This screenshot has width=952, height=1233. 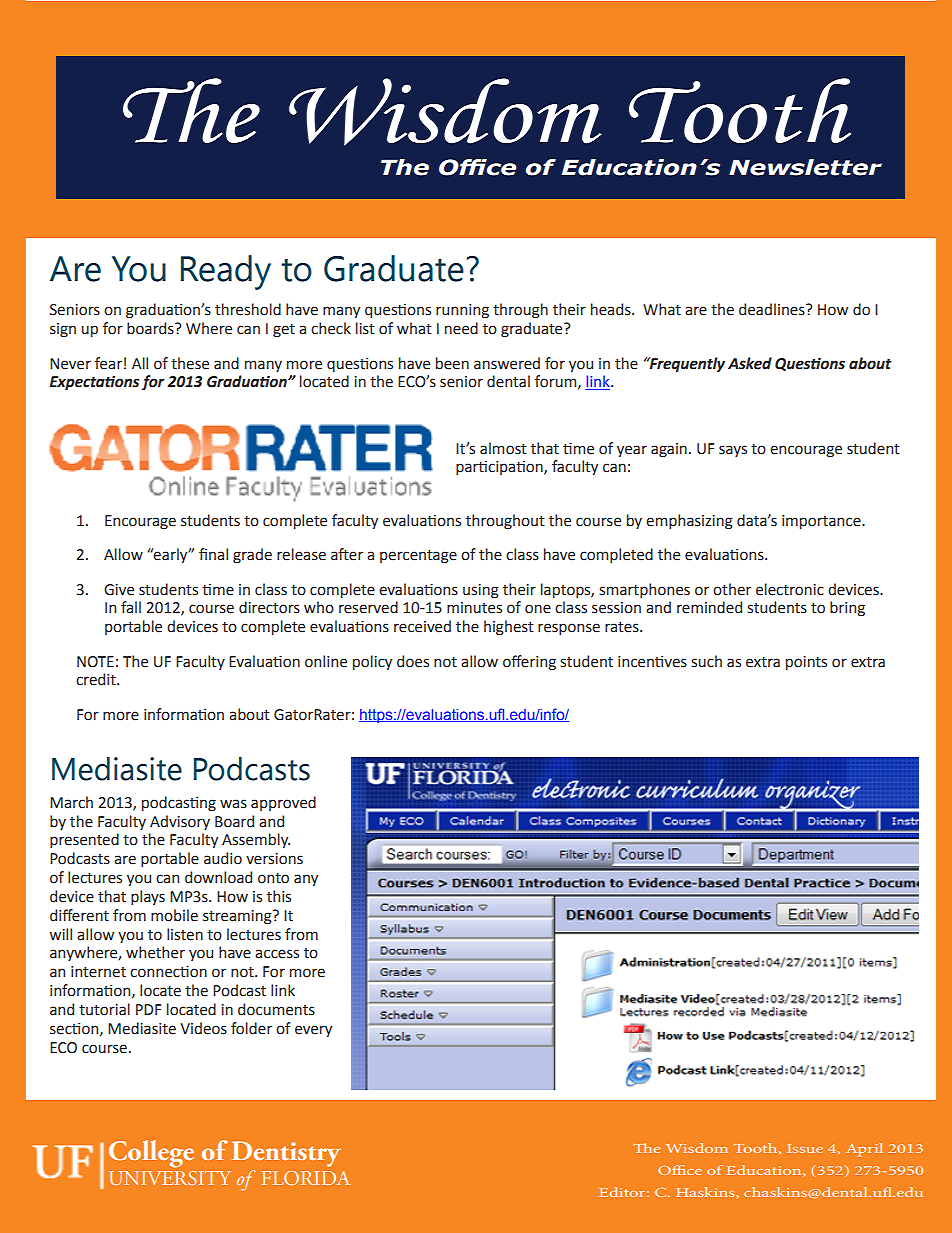 What do you see at coordinates (805, 167) in the screenshot?
I see `Newsletter` at bounding box center [805, 167].
